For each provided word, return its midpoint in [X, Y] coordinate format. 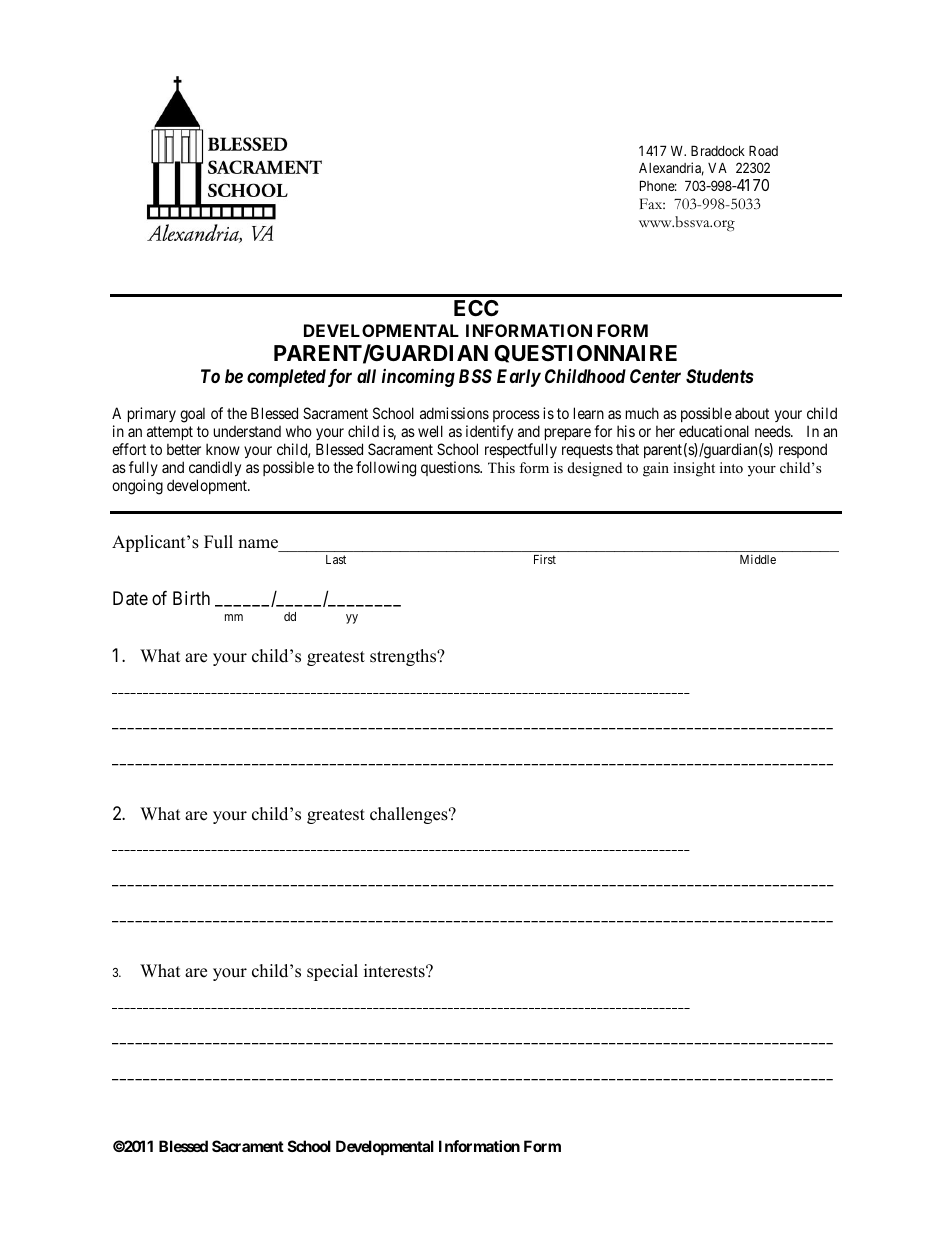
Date [130, 598]
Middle [758, 559]
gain [656, 469]
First [545, 559]
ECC [476, 308]
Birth [191, 598]
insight [694, 469]
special [332, 972]
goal [192, 415]
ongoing [137, 487]
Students [720, 376]
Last [336, 559]
